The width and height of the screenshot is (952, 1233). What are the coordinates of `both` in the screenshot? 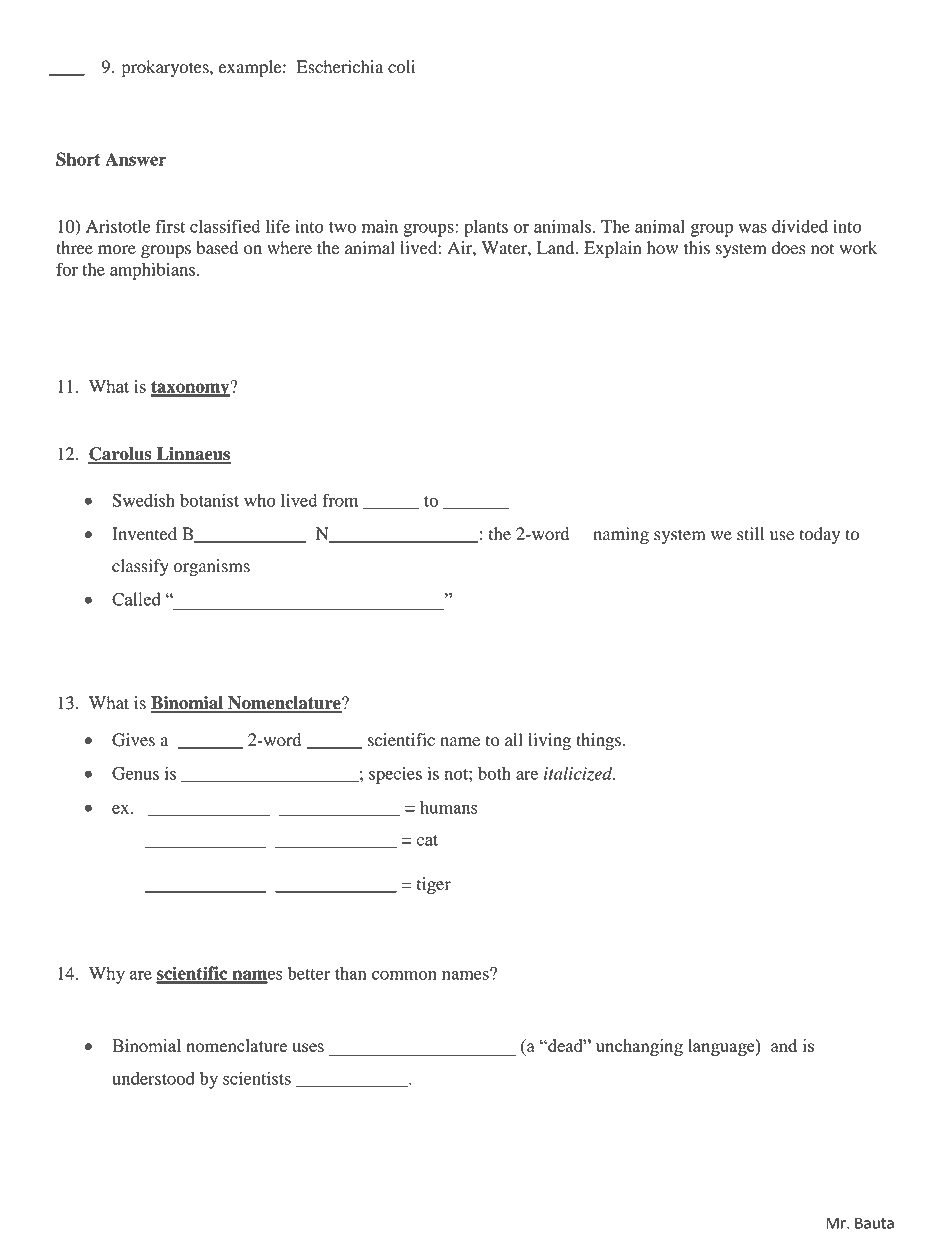 It's located at (494, 773).
